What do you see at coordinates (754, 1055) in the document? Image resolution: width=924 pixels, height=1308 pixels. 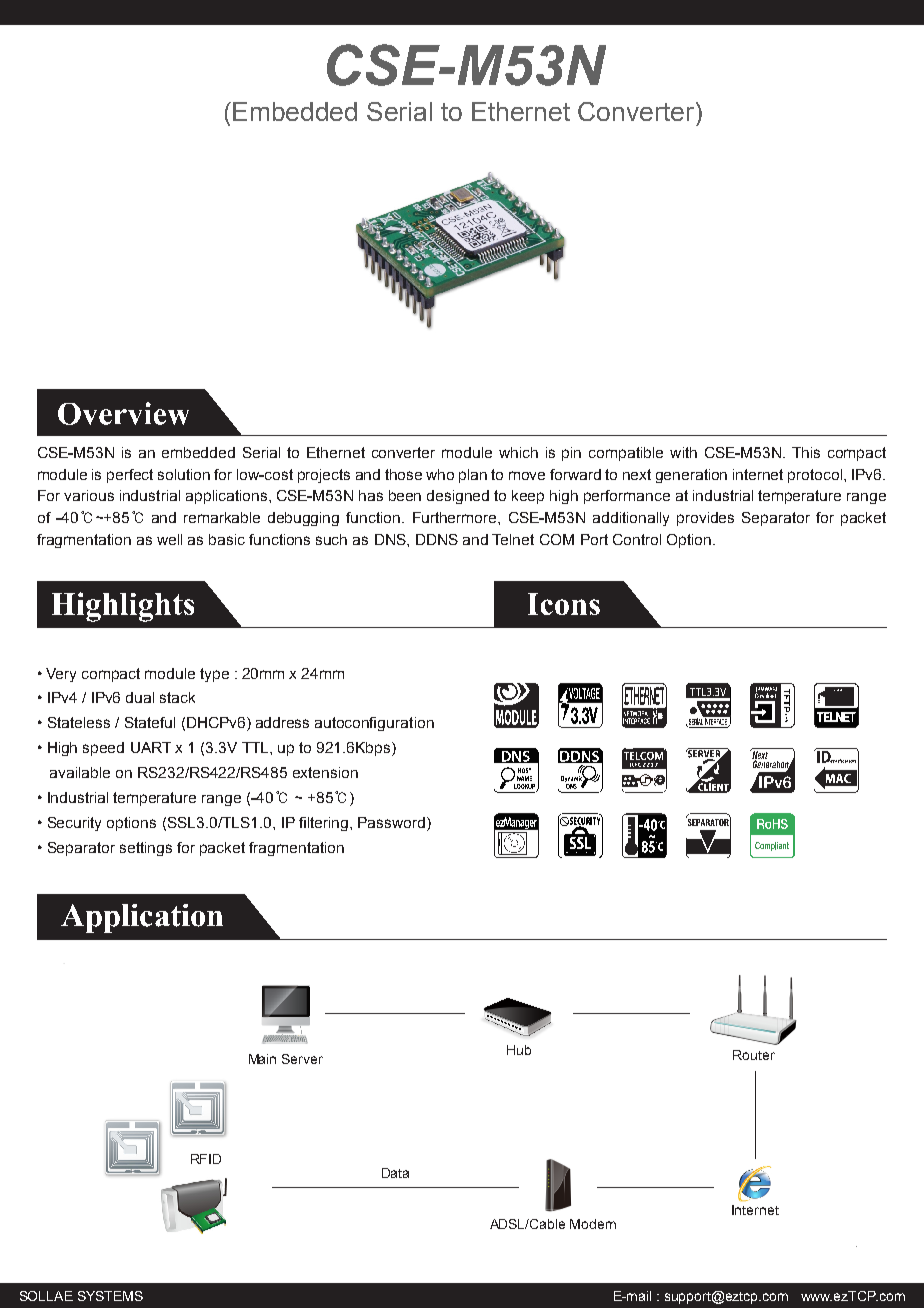 I see `Router` at bounding box center [754, 1055].
